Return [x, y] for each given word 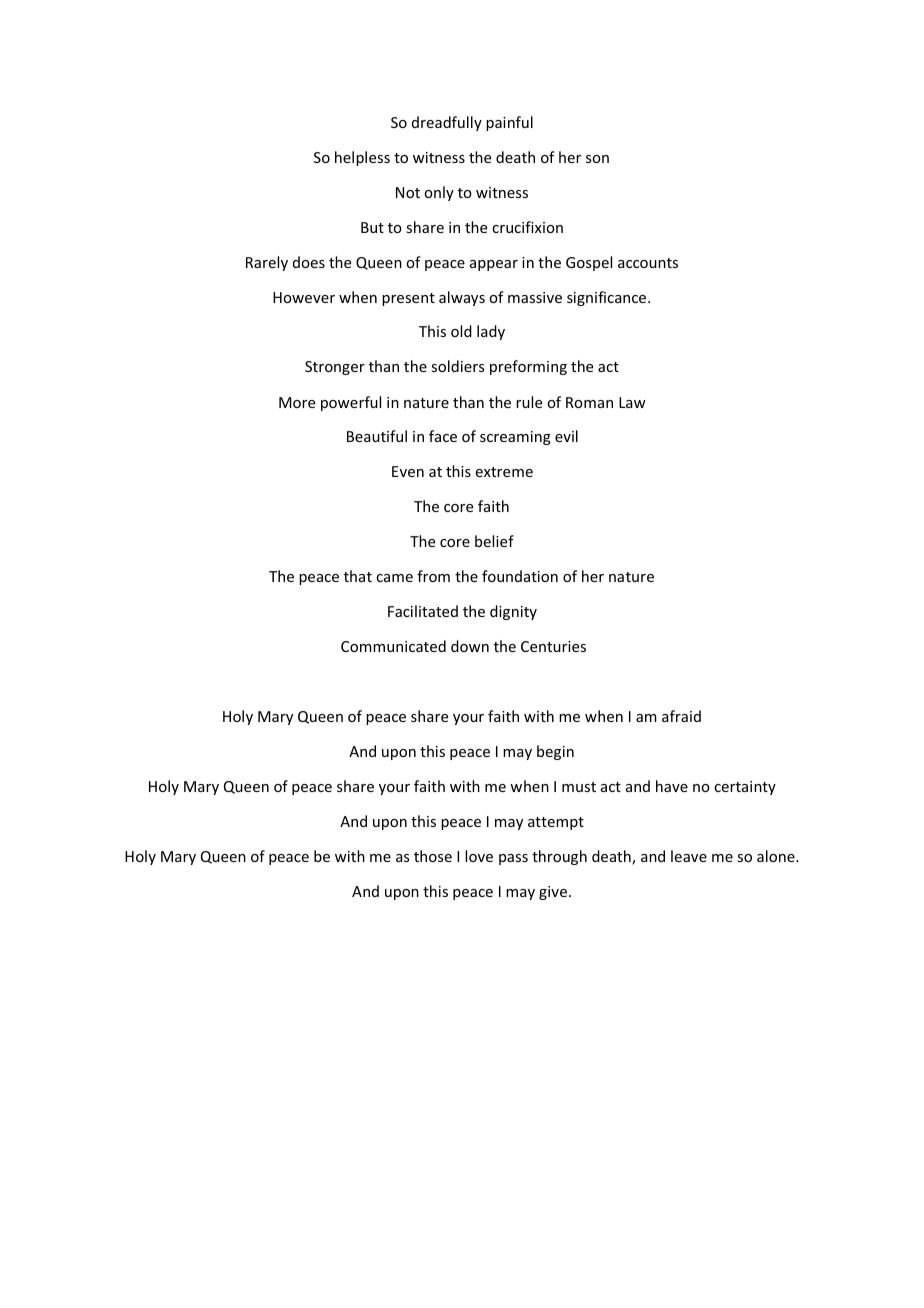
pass [513, 859]
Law [632, 402]
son [597, 159]
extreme [504, 472]
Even [408, 471]
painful [509, 123]
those [433, 856]
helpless [362, 158]
